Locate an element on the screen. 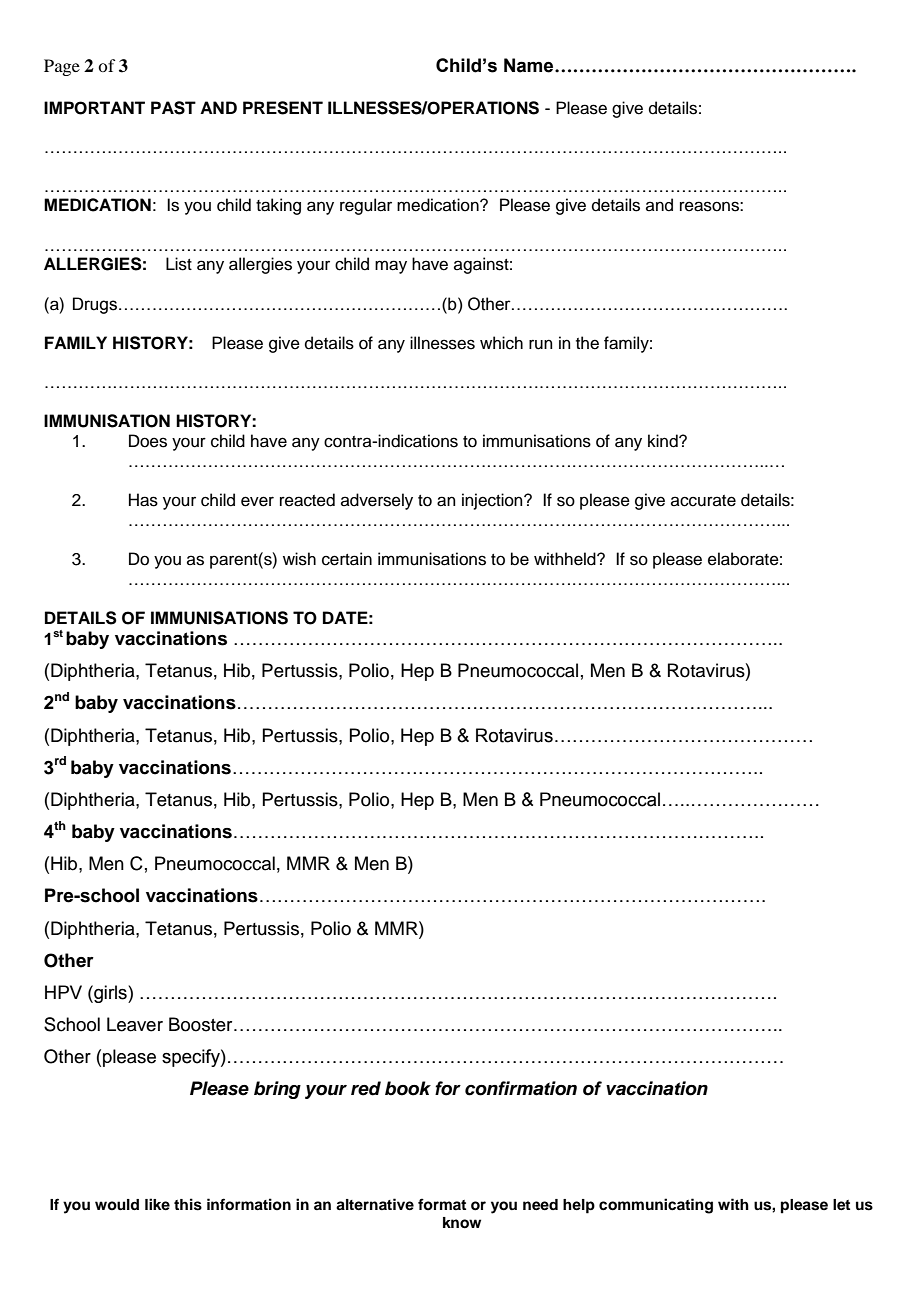 This screenshot has height=1308, width=924. accurate is located at coordinates (703, 501).
